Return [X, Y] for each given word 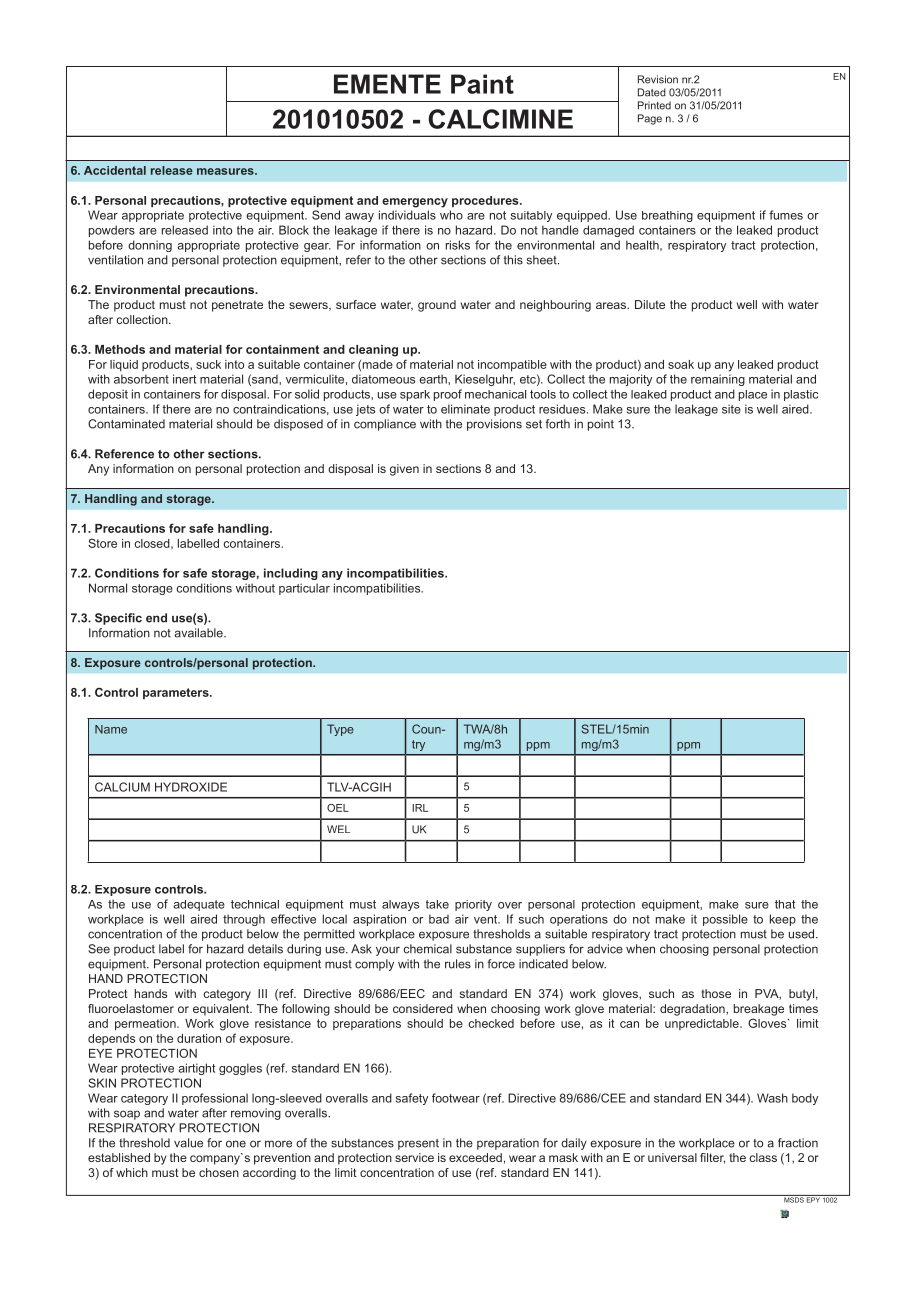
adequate [199, 905]
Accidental [115, 170]
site [731, 409]
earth [434, 379]
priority [473, 905]
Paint [482, 84]
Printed [654, 105]
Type [340, 730]
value [188, 1143]
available [199, 633]
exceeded [475, 1157]
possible [725, 920]
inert [184, 379]
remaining [718, 380]
